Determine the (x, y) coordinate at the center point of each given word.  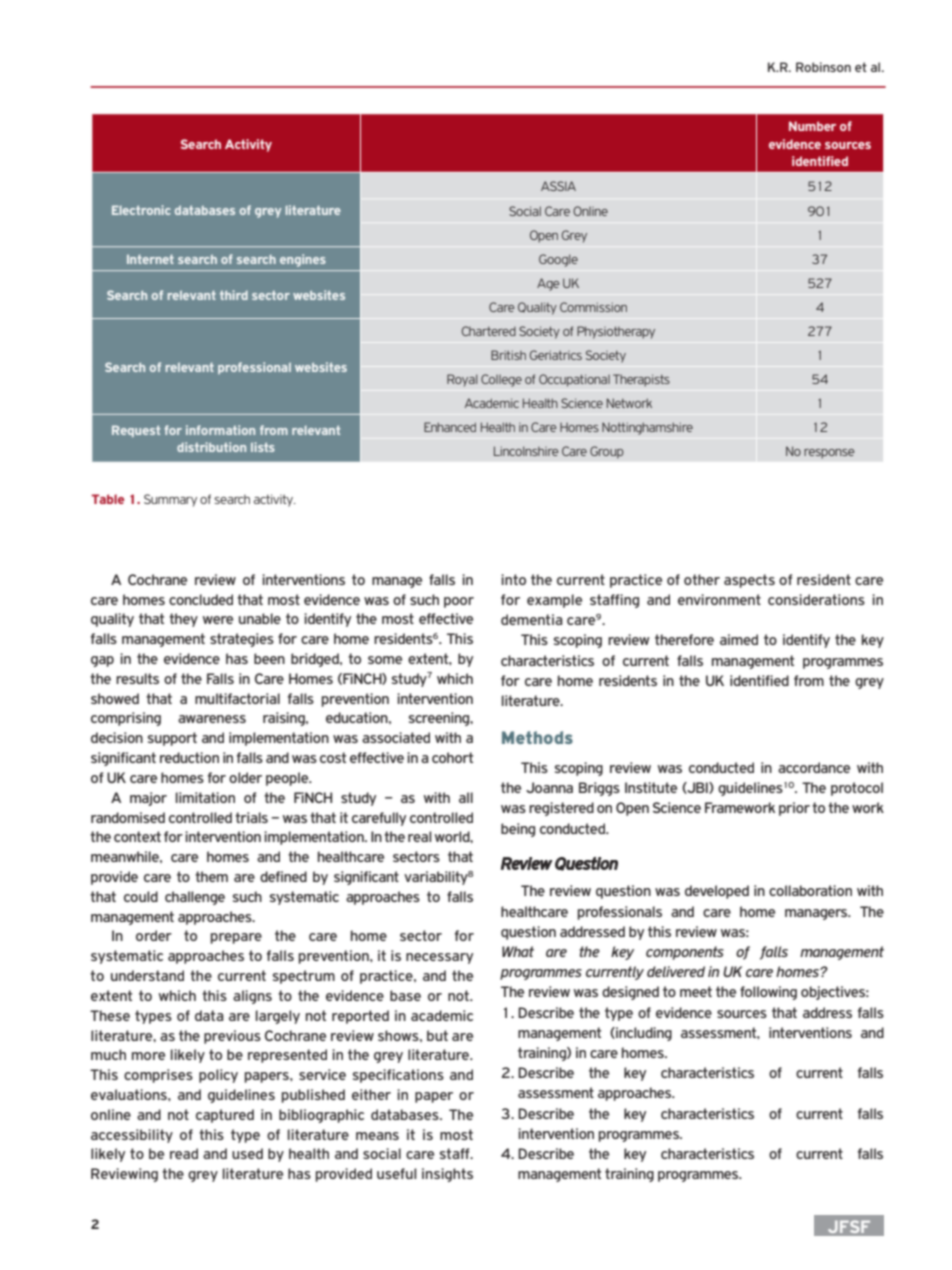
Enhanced (450, 427)
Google (558, 260)
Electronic (141, 210)
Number (812, 126)
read (184, 1153)
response (829, 454)
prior (794, 809)
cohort (452, 757)
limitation (205, 797)
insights (447, 1175)
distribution (211, 447)
